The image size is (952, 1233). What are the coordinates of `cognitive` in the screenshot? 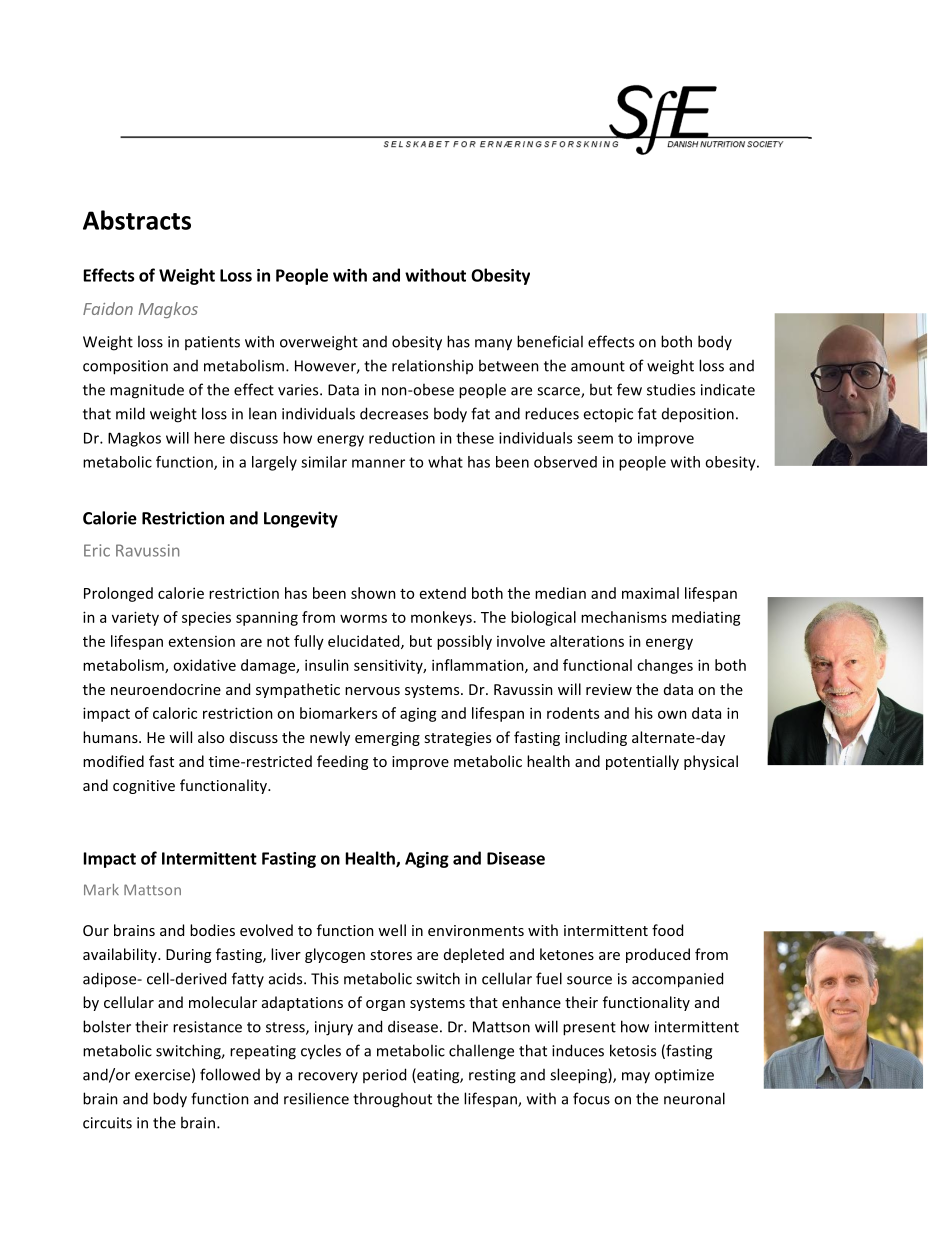 It's located at (144, 787).
